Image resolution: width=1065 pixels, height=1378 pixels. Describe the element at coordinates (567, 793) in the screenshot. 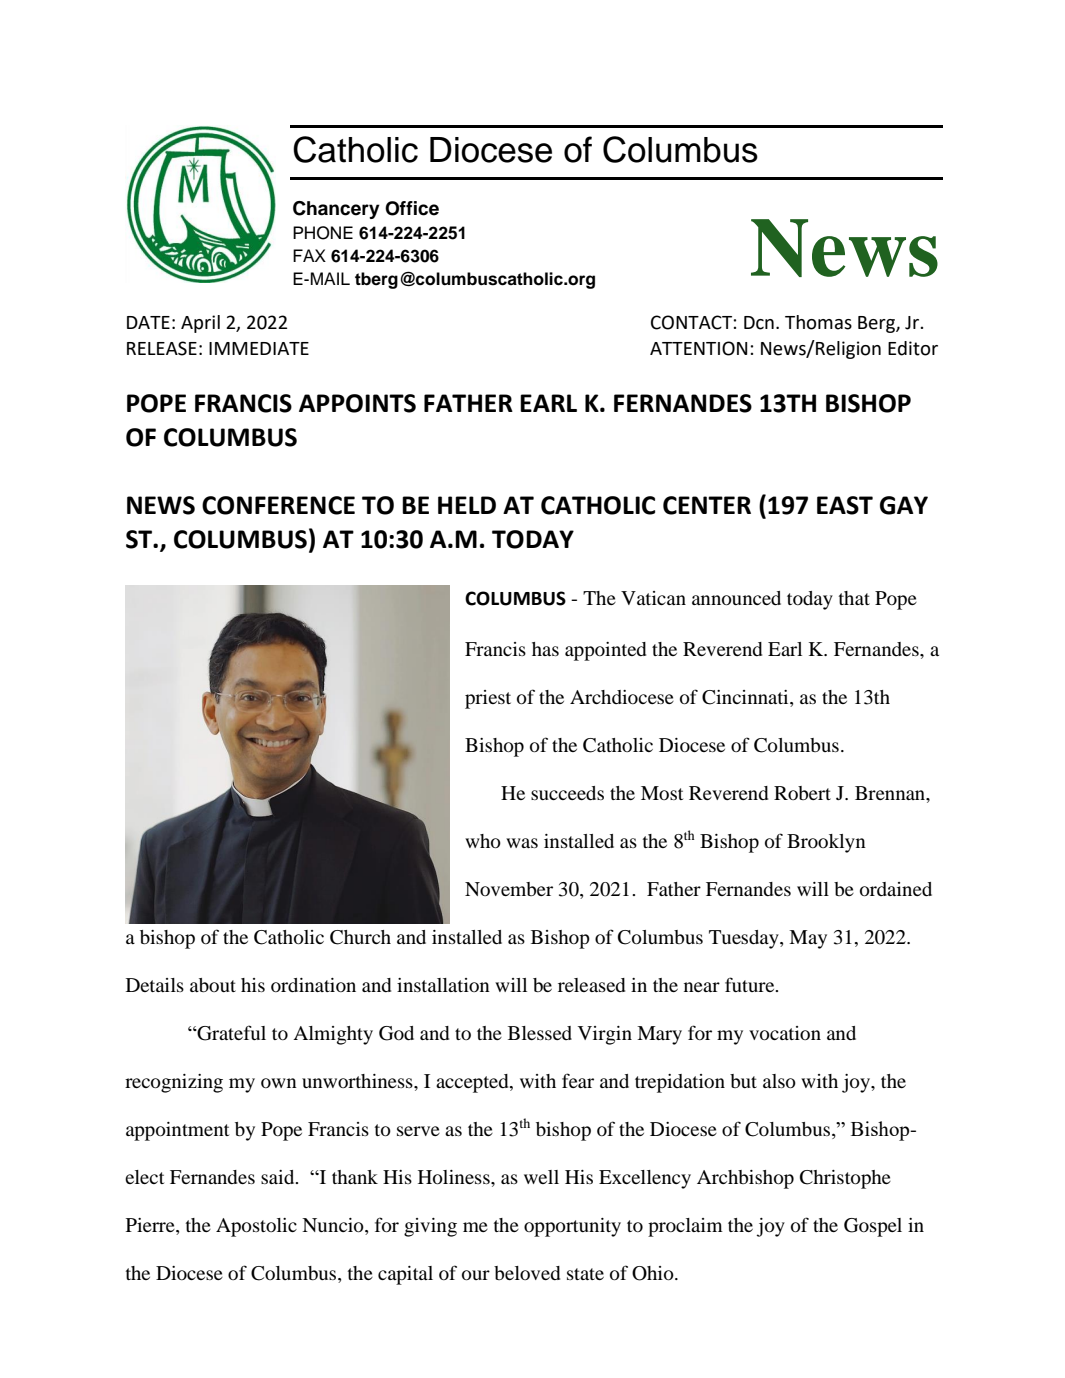

I see `succeeds` at that location.
